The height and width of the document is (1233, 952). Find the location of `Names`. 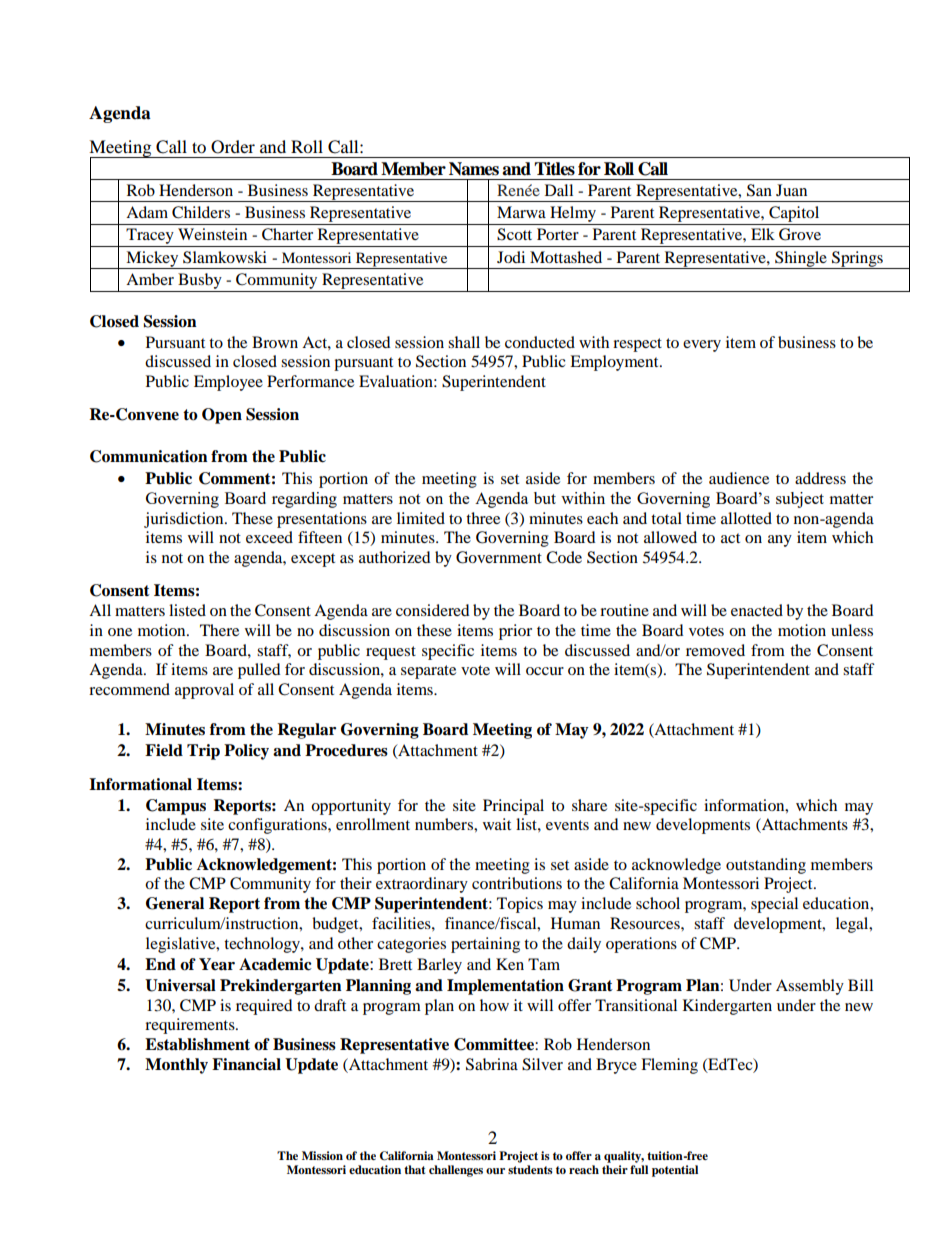

Names is located at coordinates (474, 169).
